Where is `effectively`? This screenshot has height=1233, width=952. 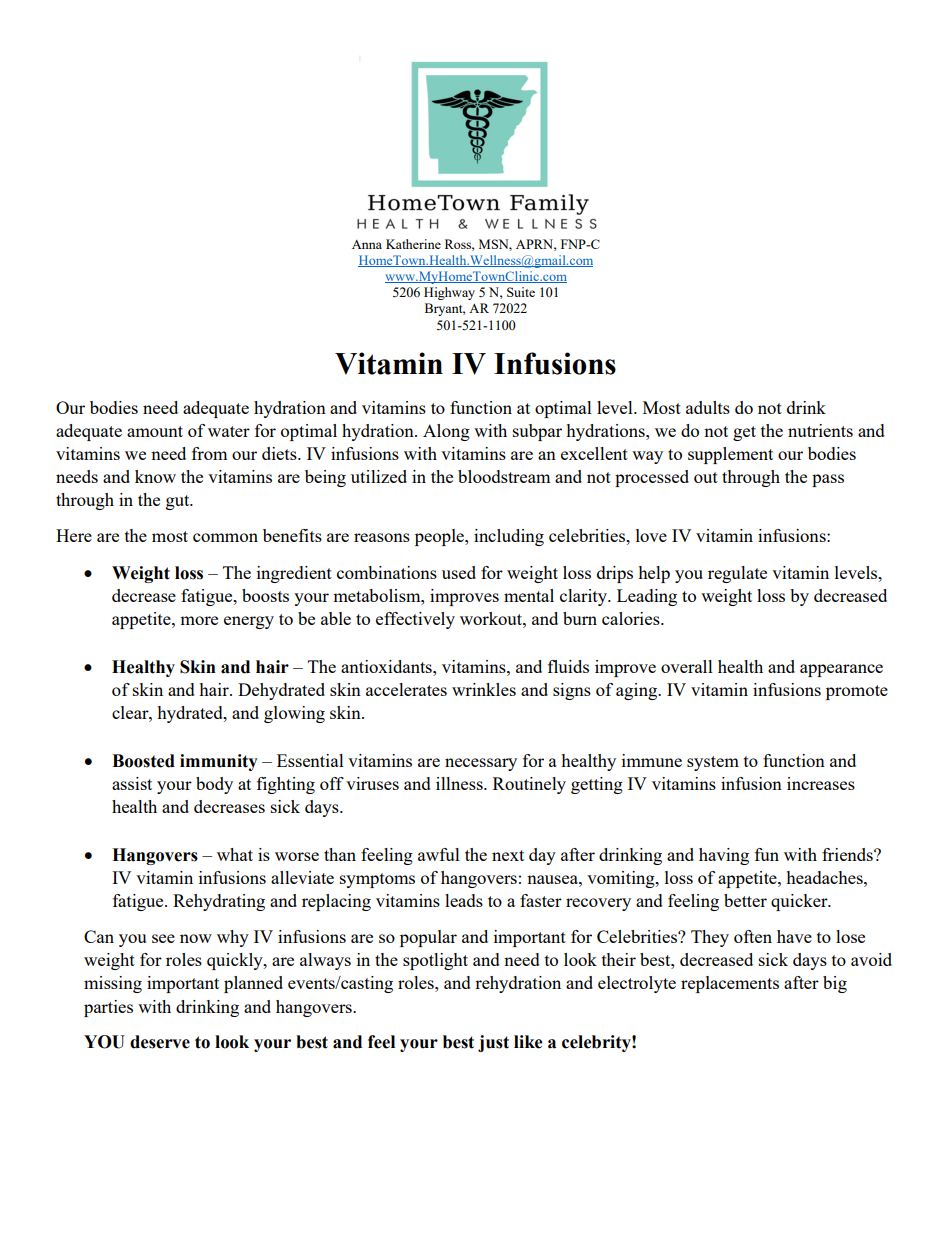
effectively is located at coordinates (415, 620).
